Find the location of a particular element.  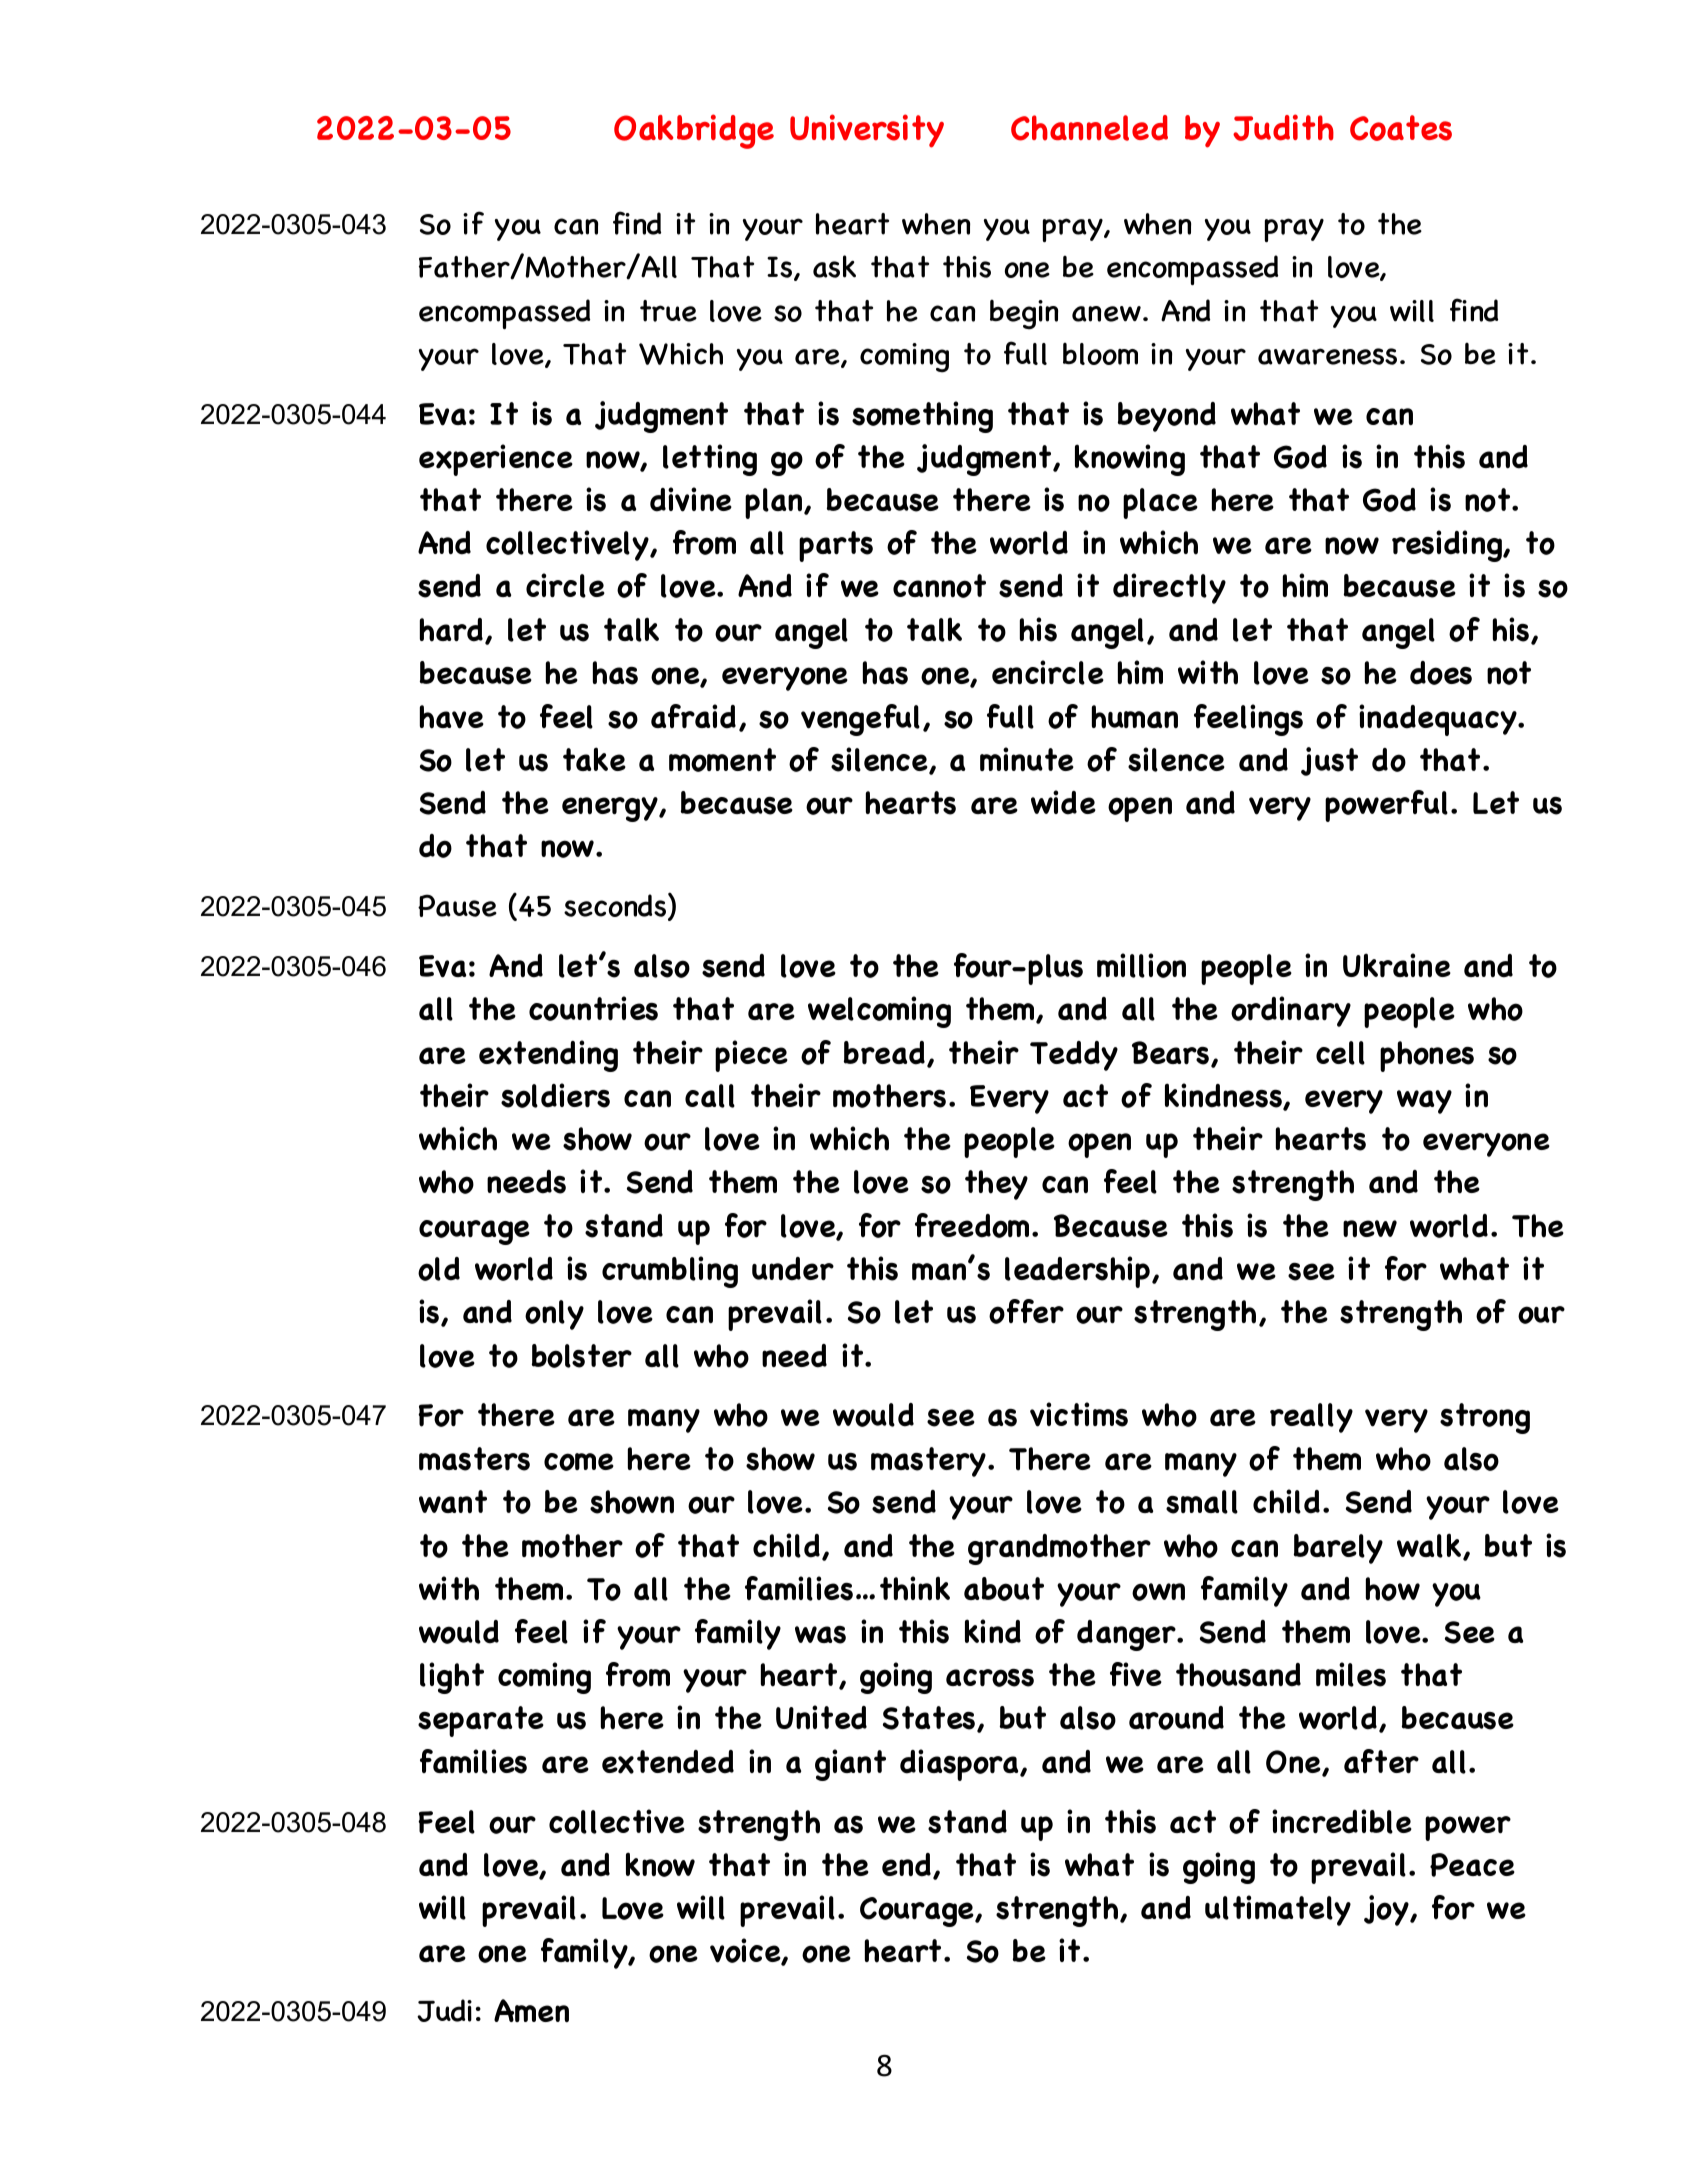

Coates is located at coordinates (1401, 128).
